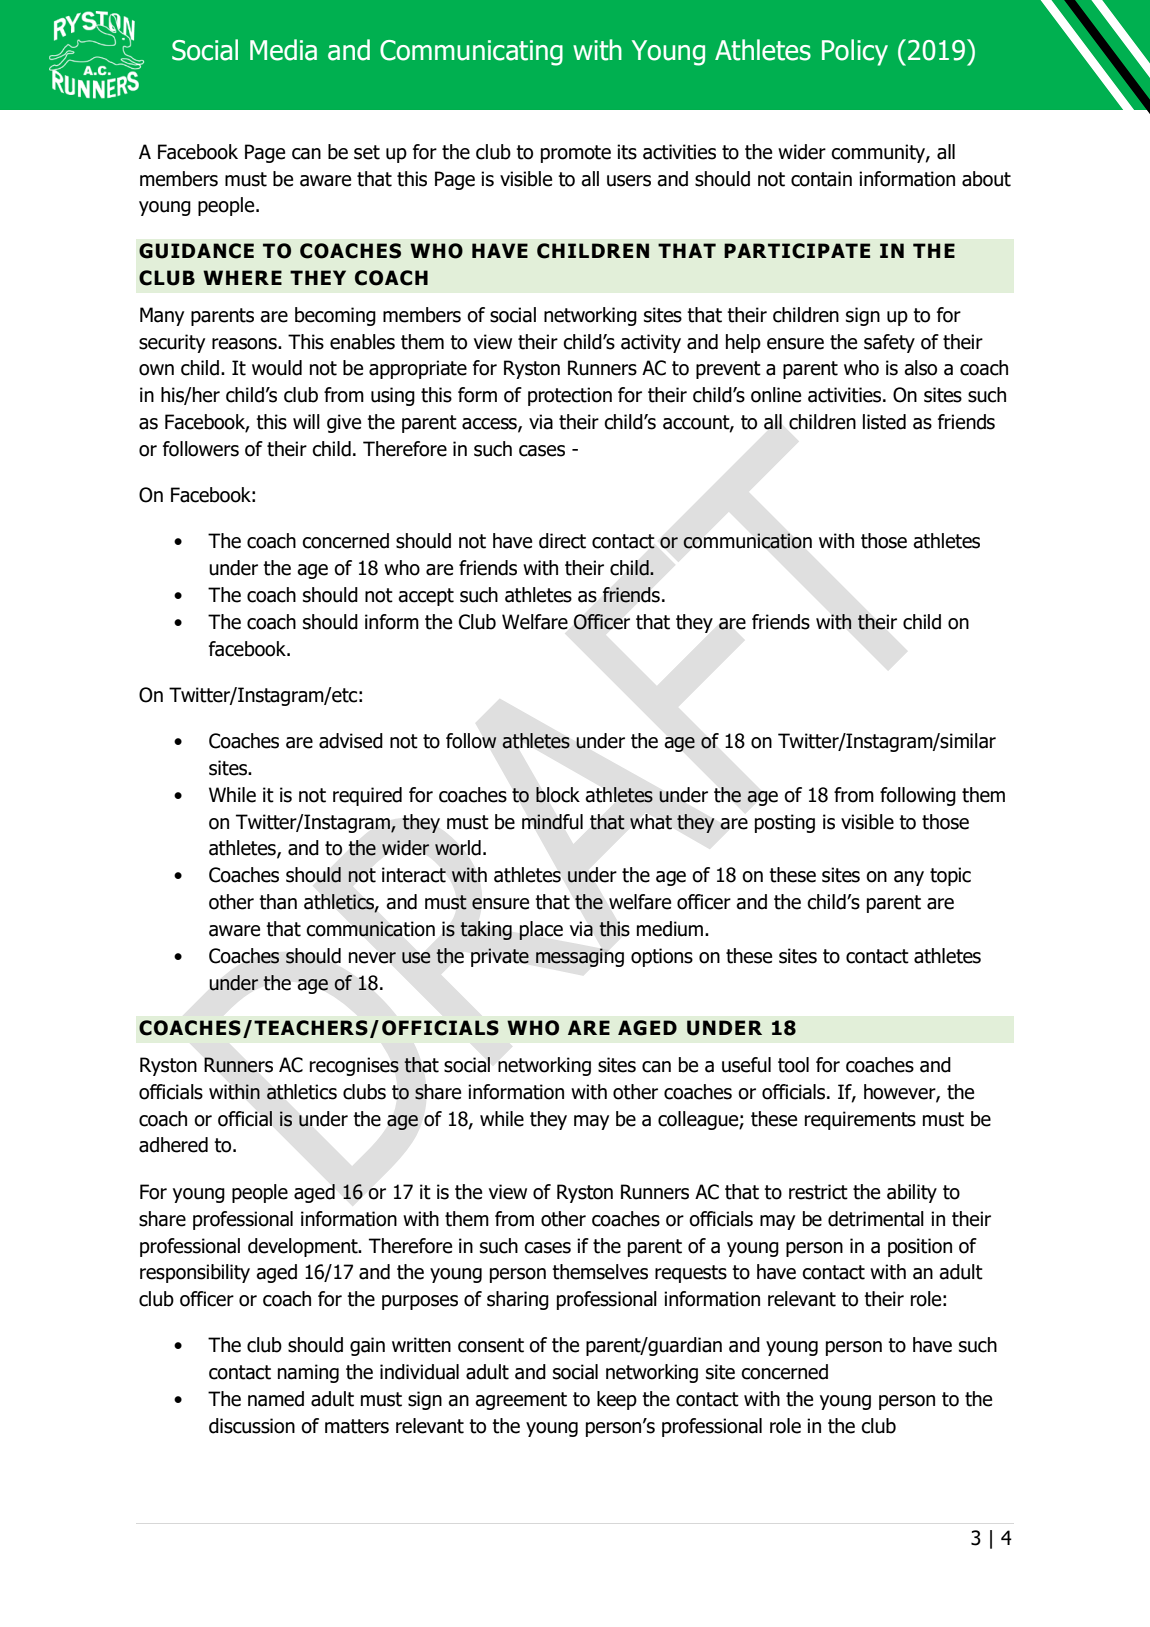 The height and width of the image is (1627, 1150). I want to click on than, so click(278, 902).
